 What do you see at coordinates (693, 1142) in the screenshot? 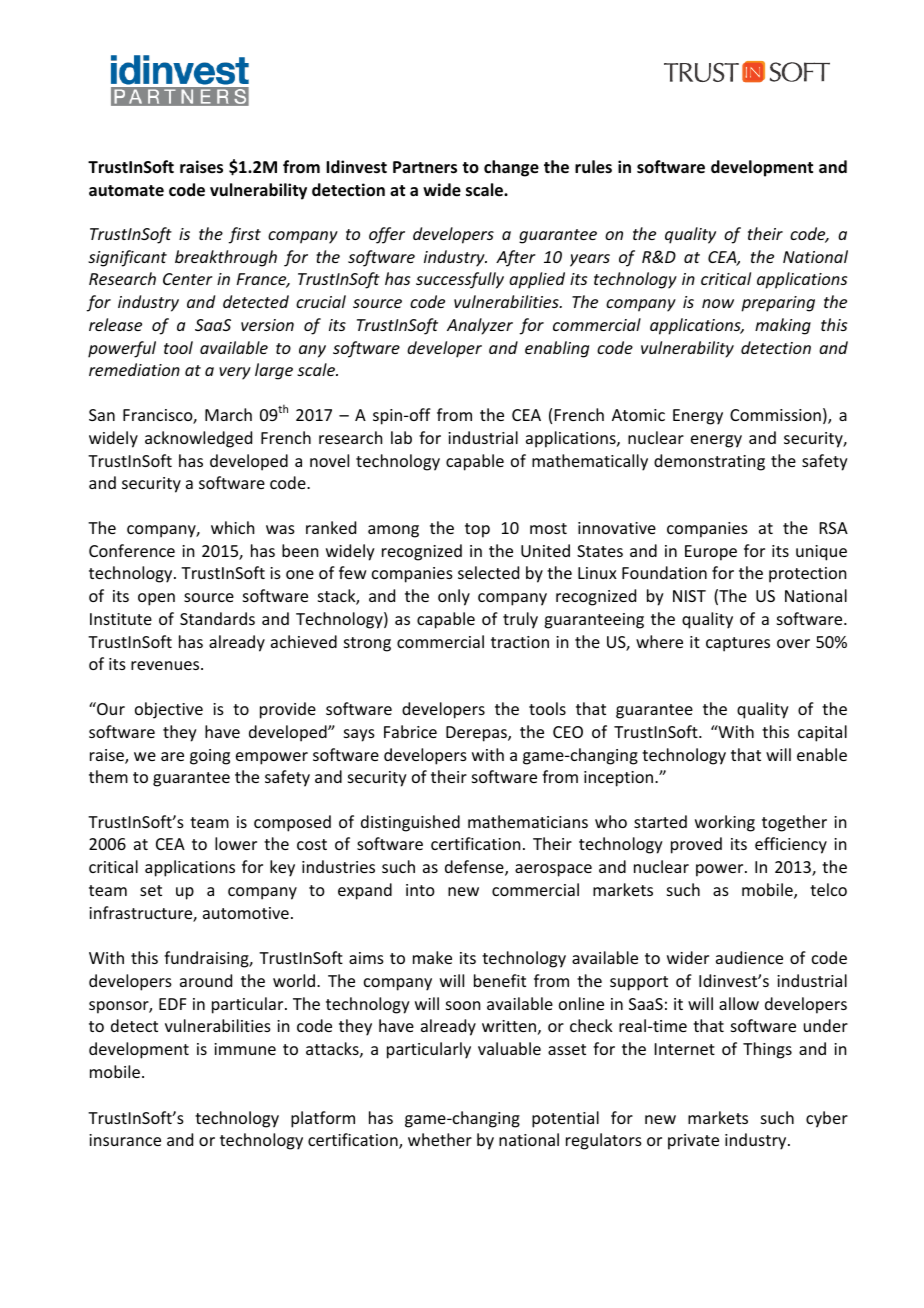
I see `private` at bounding box center [693, 1142].
